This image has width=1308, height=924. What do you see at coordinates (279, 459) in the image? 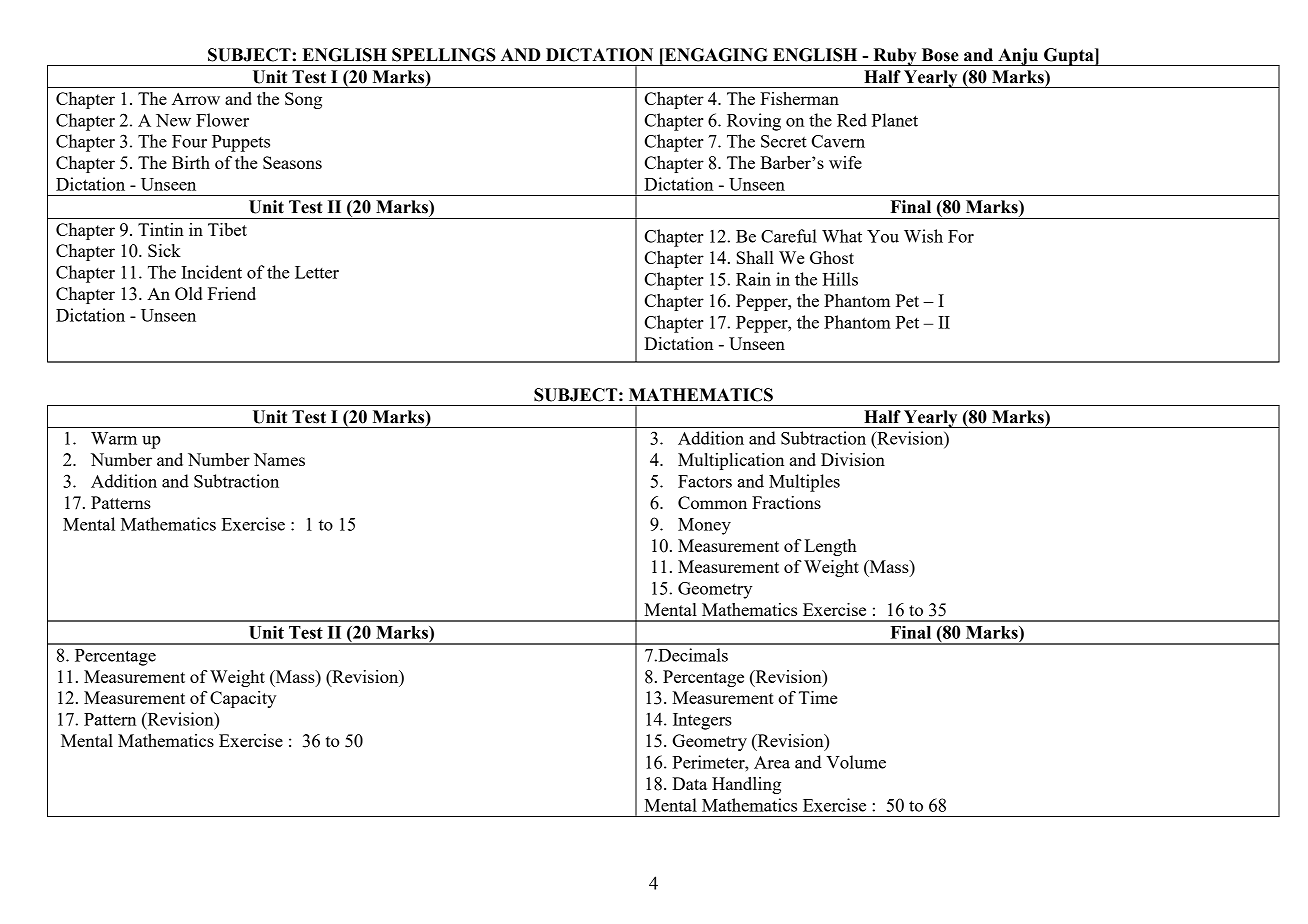
I see `Names` at bounding box center [279, 459].
